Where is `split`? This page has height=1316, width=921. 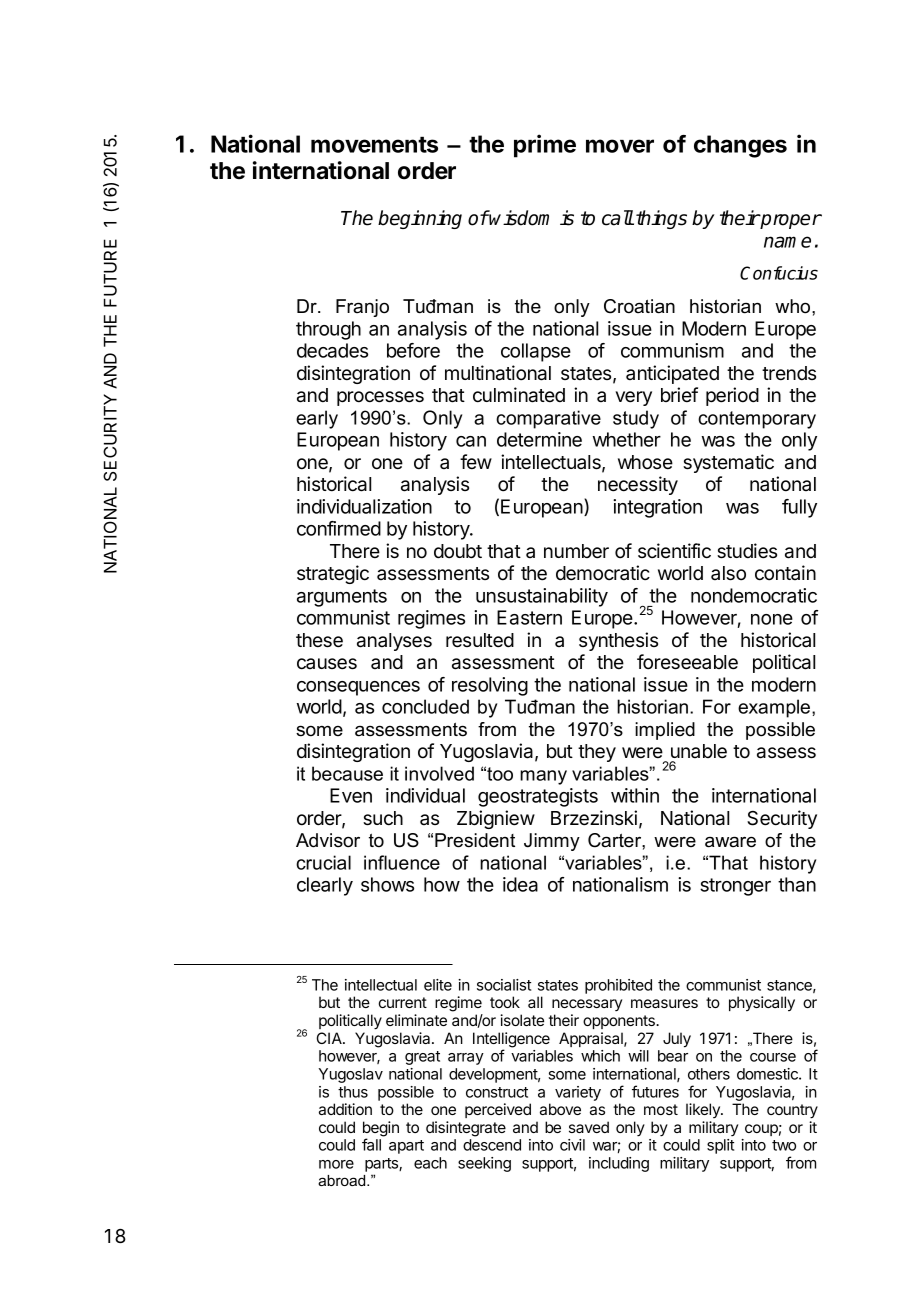
split is located at coordinates (720, 1146).
